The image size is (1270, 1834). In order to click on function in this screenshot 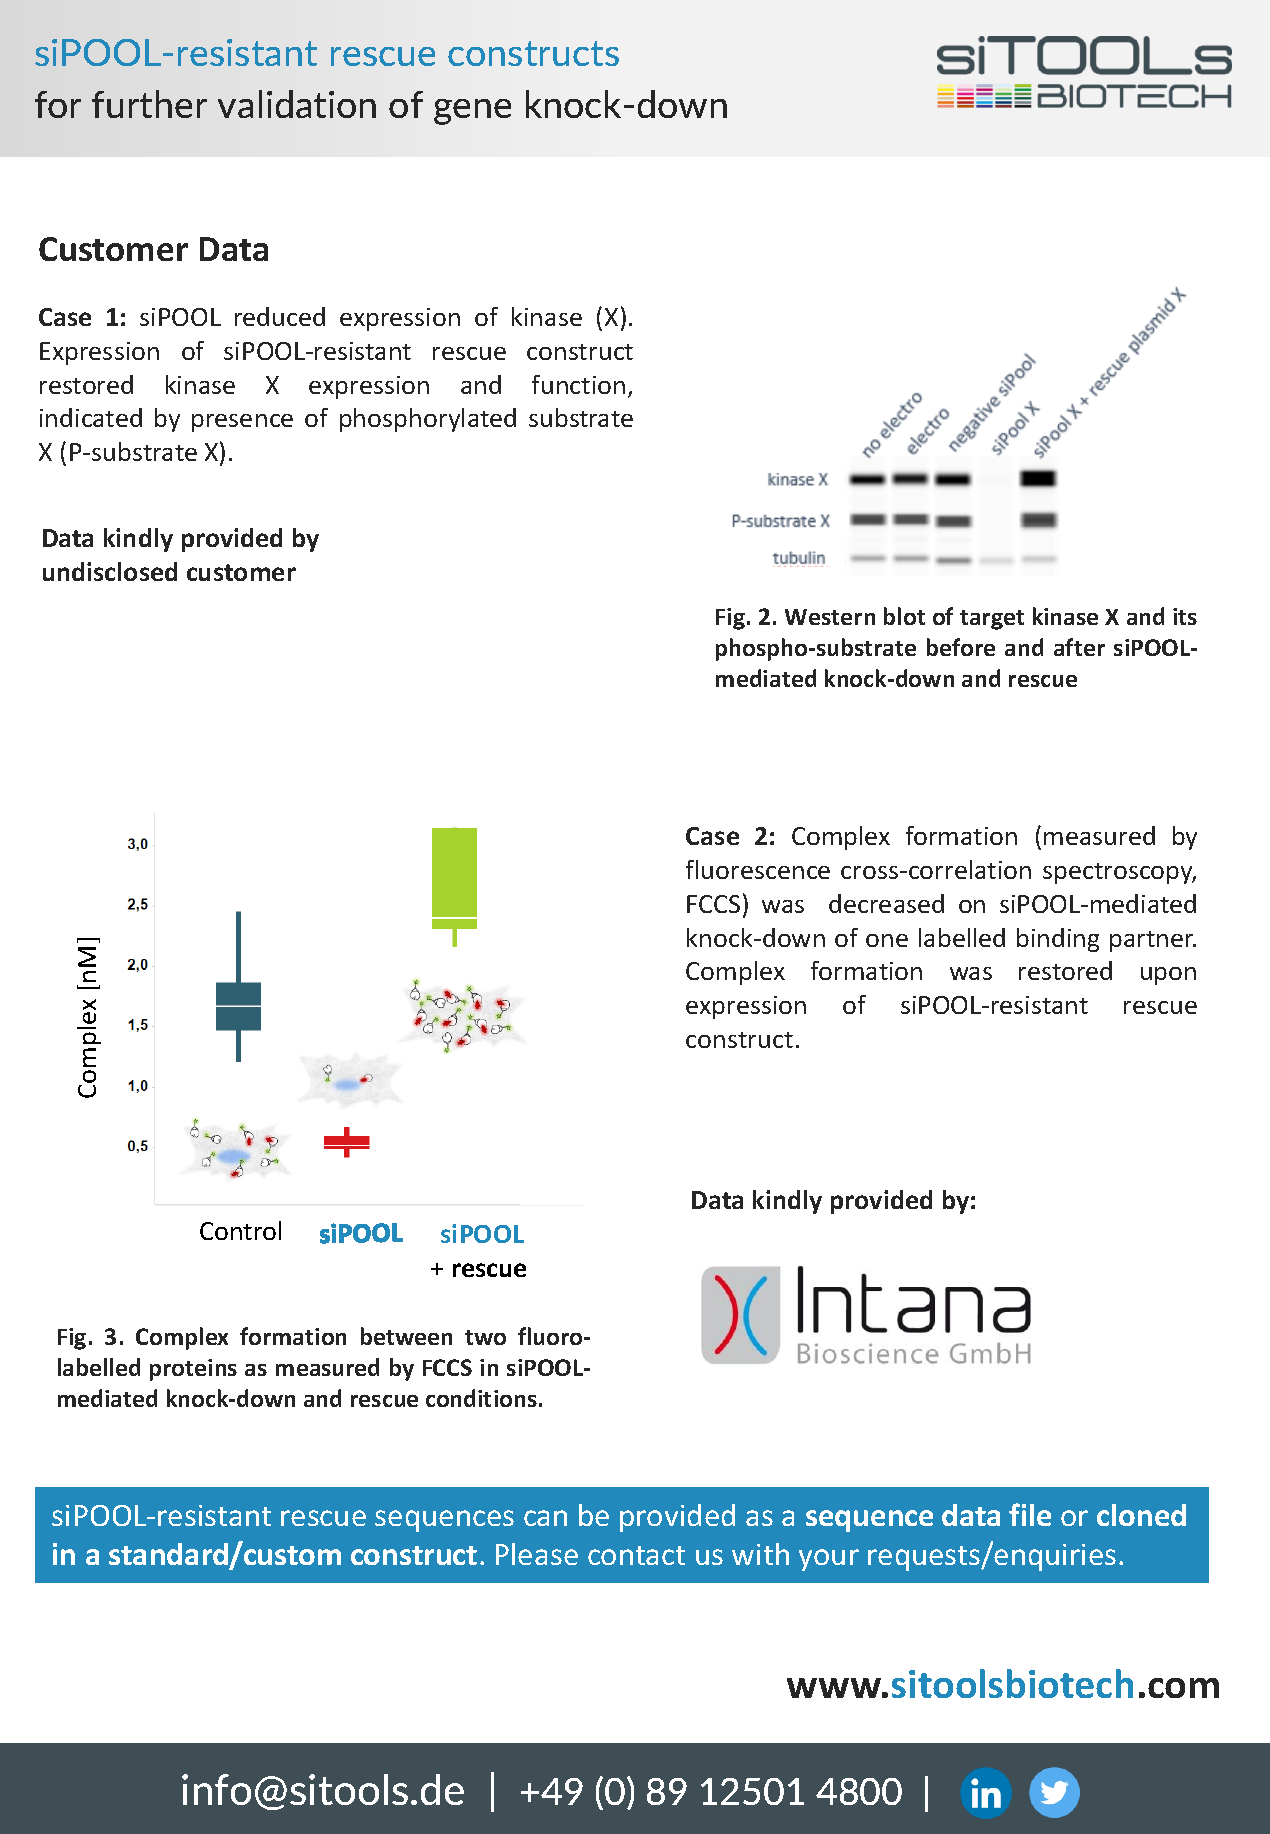, I will do `click(578, 384)`.
